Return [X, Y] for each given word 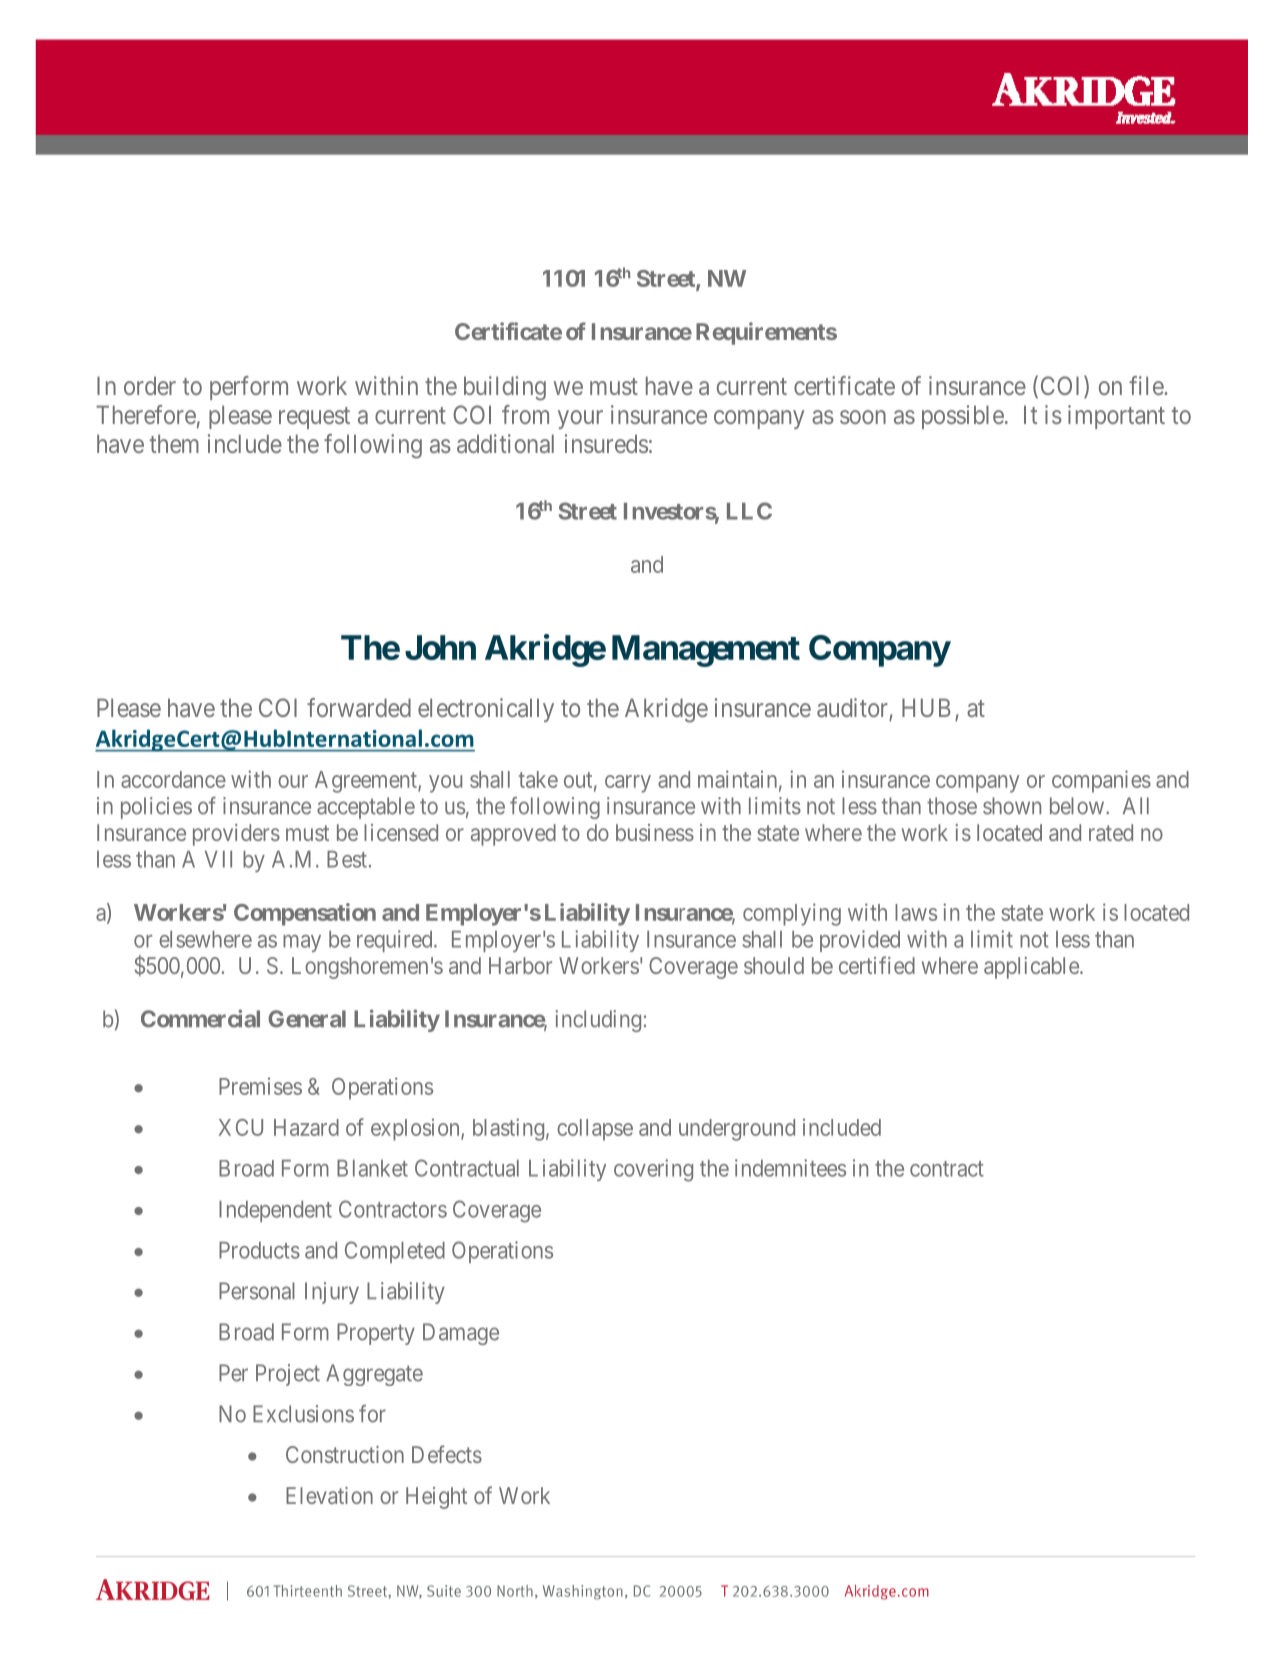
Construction [345, 1454]
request [314, 418]
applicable [1031, 968]
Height [436, 1498]
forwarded [359, 707]
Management [706, 651]
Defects [447, 1454]
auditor [852, 707]
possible [963, 417]
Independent [275, 1211]
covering [653, 1170]
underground [737, 1130]
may [302, 943]
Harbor [520, 965]
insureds [606, 443]
